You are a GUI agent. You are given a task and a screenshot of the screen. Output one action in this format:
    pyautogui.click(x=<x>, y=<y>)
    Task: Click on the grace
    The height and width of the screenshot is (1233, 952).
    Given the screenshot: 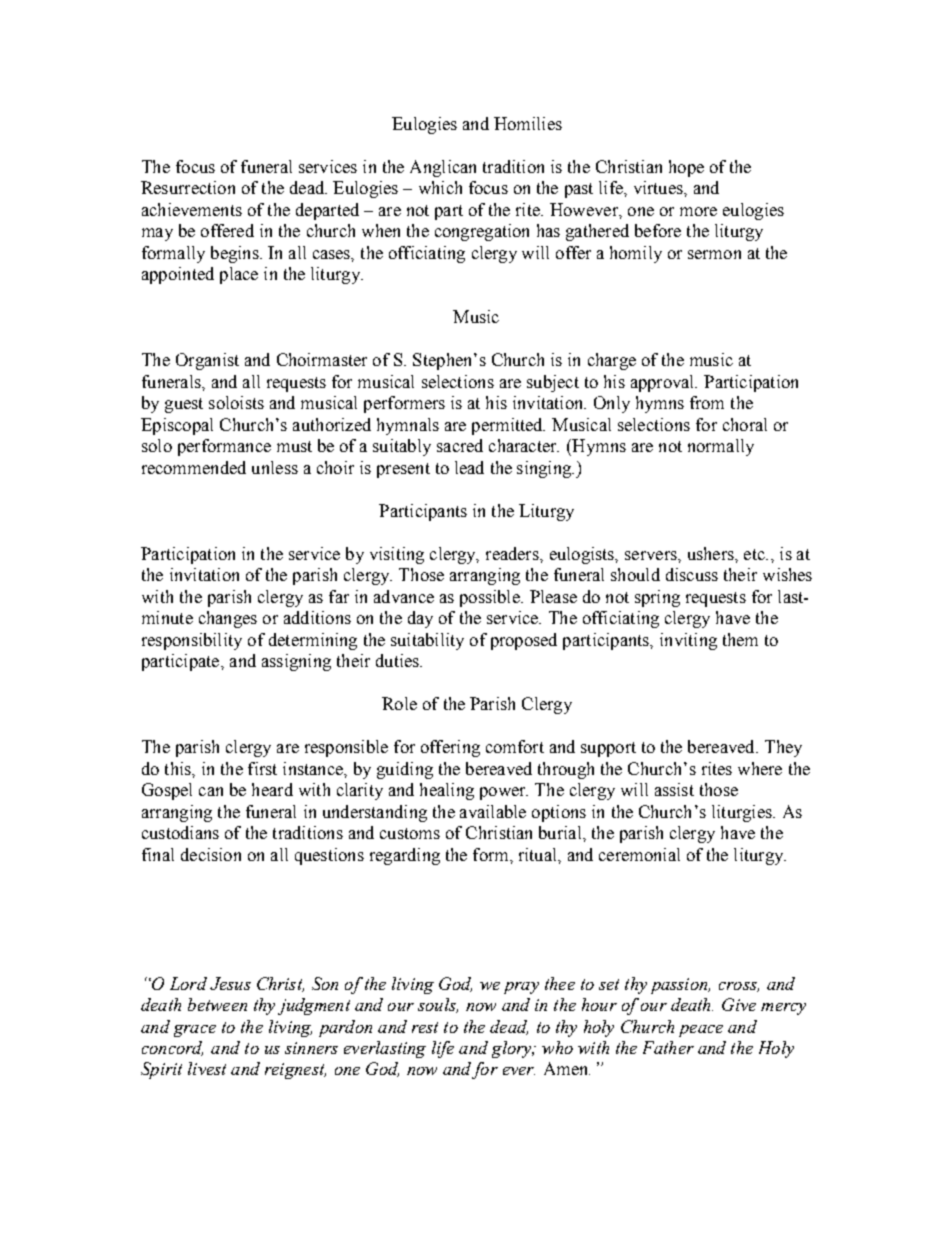 What is the action you would take?
    pyautogui.click(x=195, y=1031)
